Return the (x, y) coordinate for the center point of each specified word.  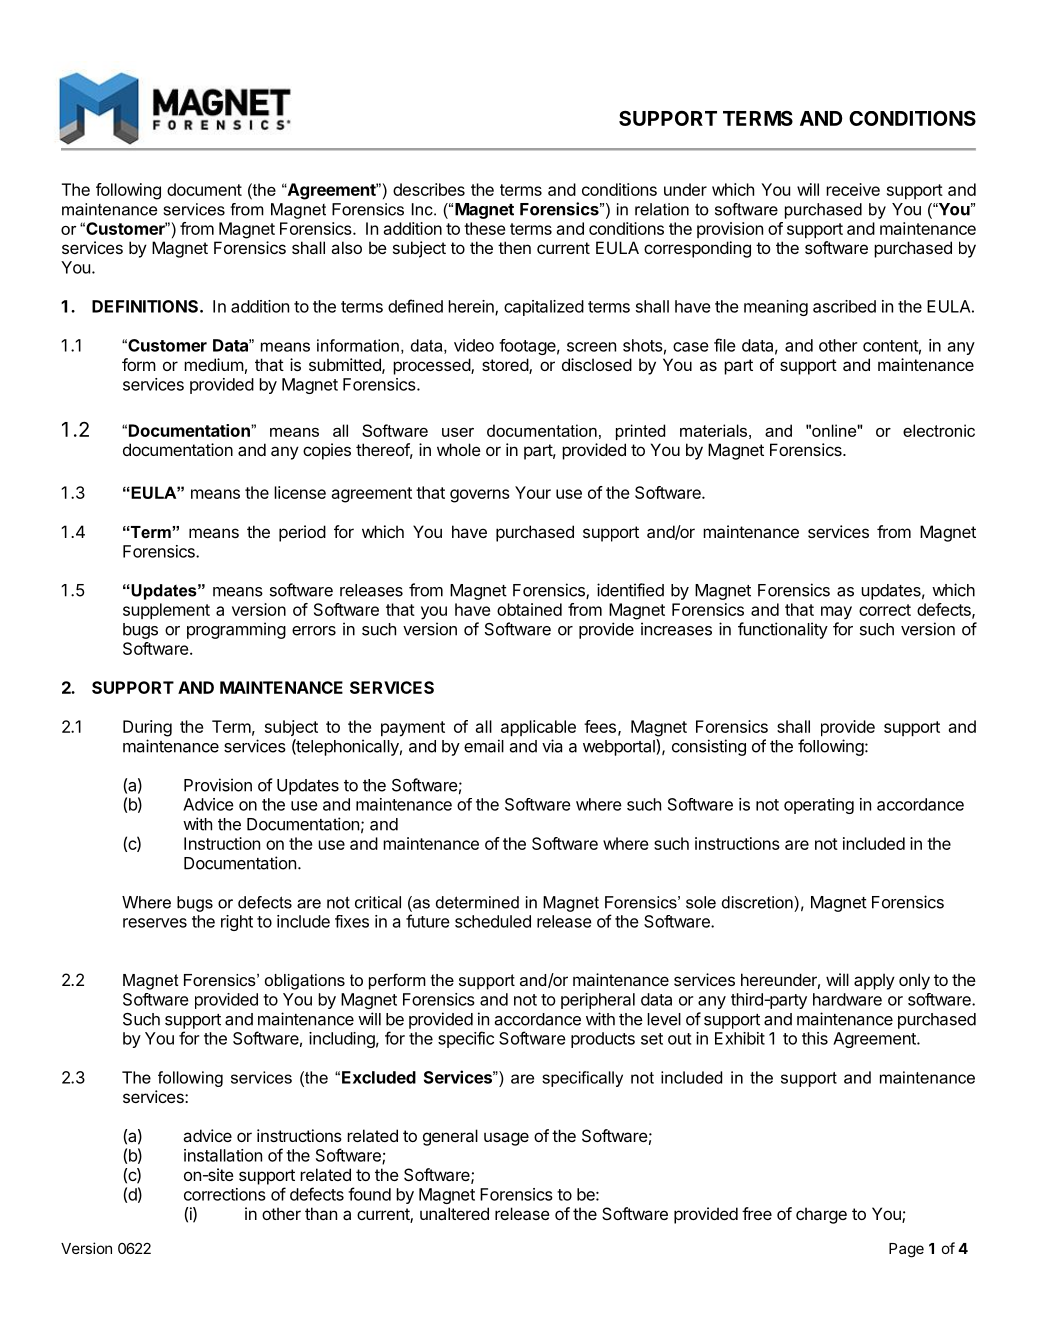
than (321, 1213)
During (147, 728)
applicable (538, 728)
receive (853, 189)
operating (819, 806)
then (514, 247)
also (346, 247)
